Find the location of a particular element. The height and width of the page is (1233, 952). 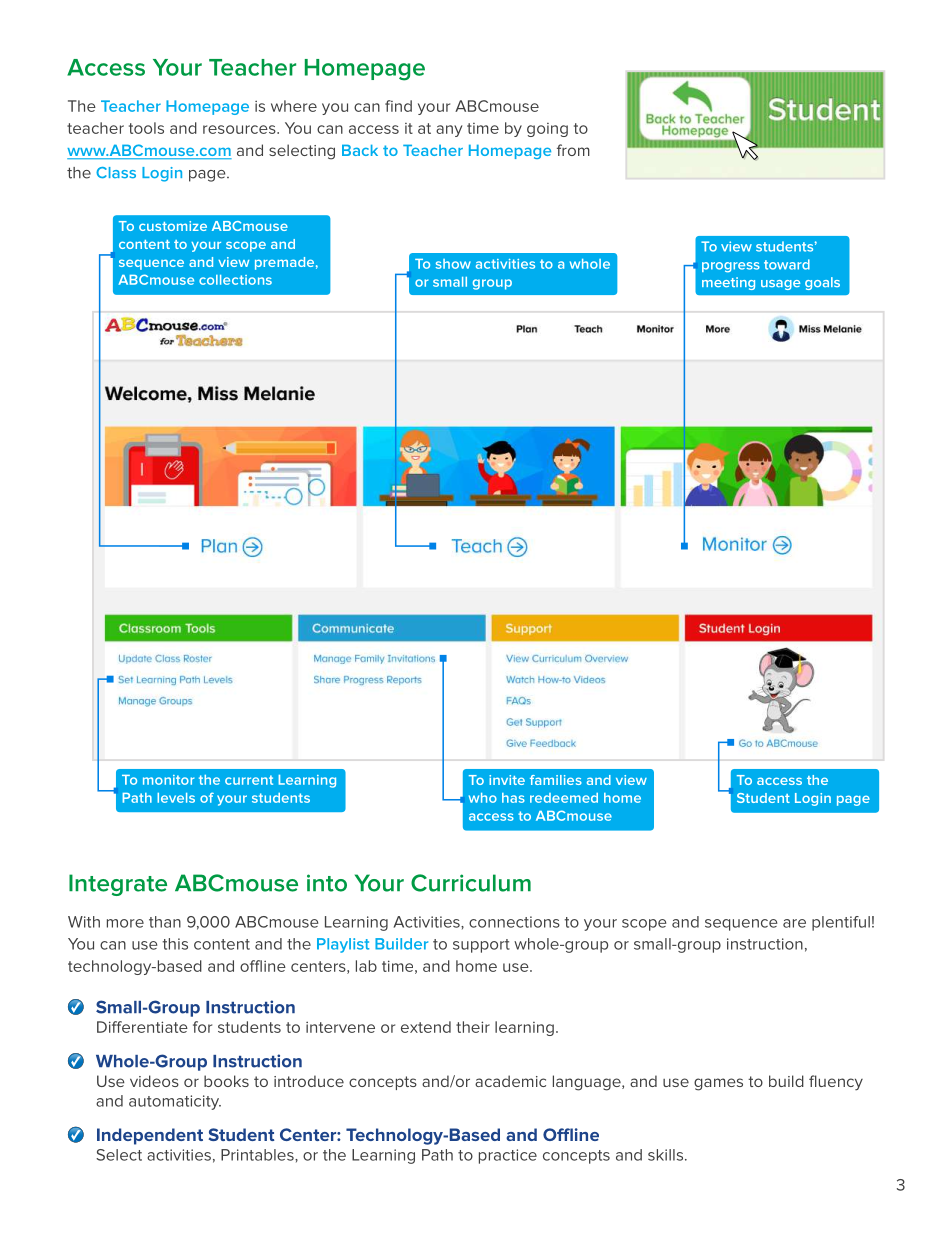

invite is located at coordinates (507, 780).
